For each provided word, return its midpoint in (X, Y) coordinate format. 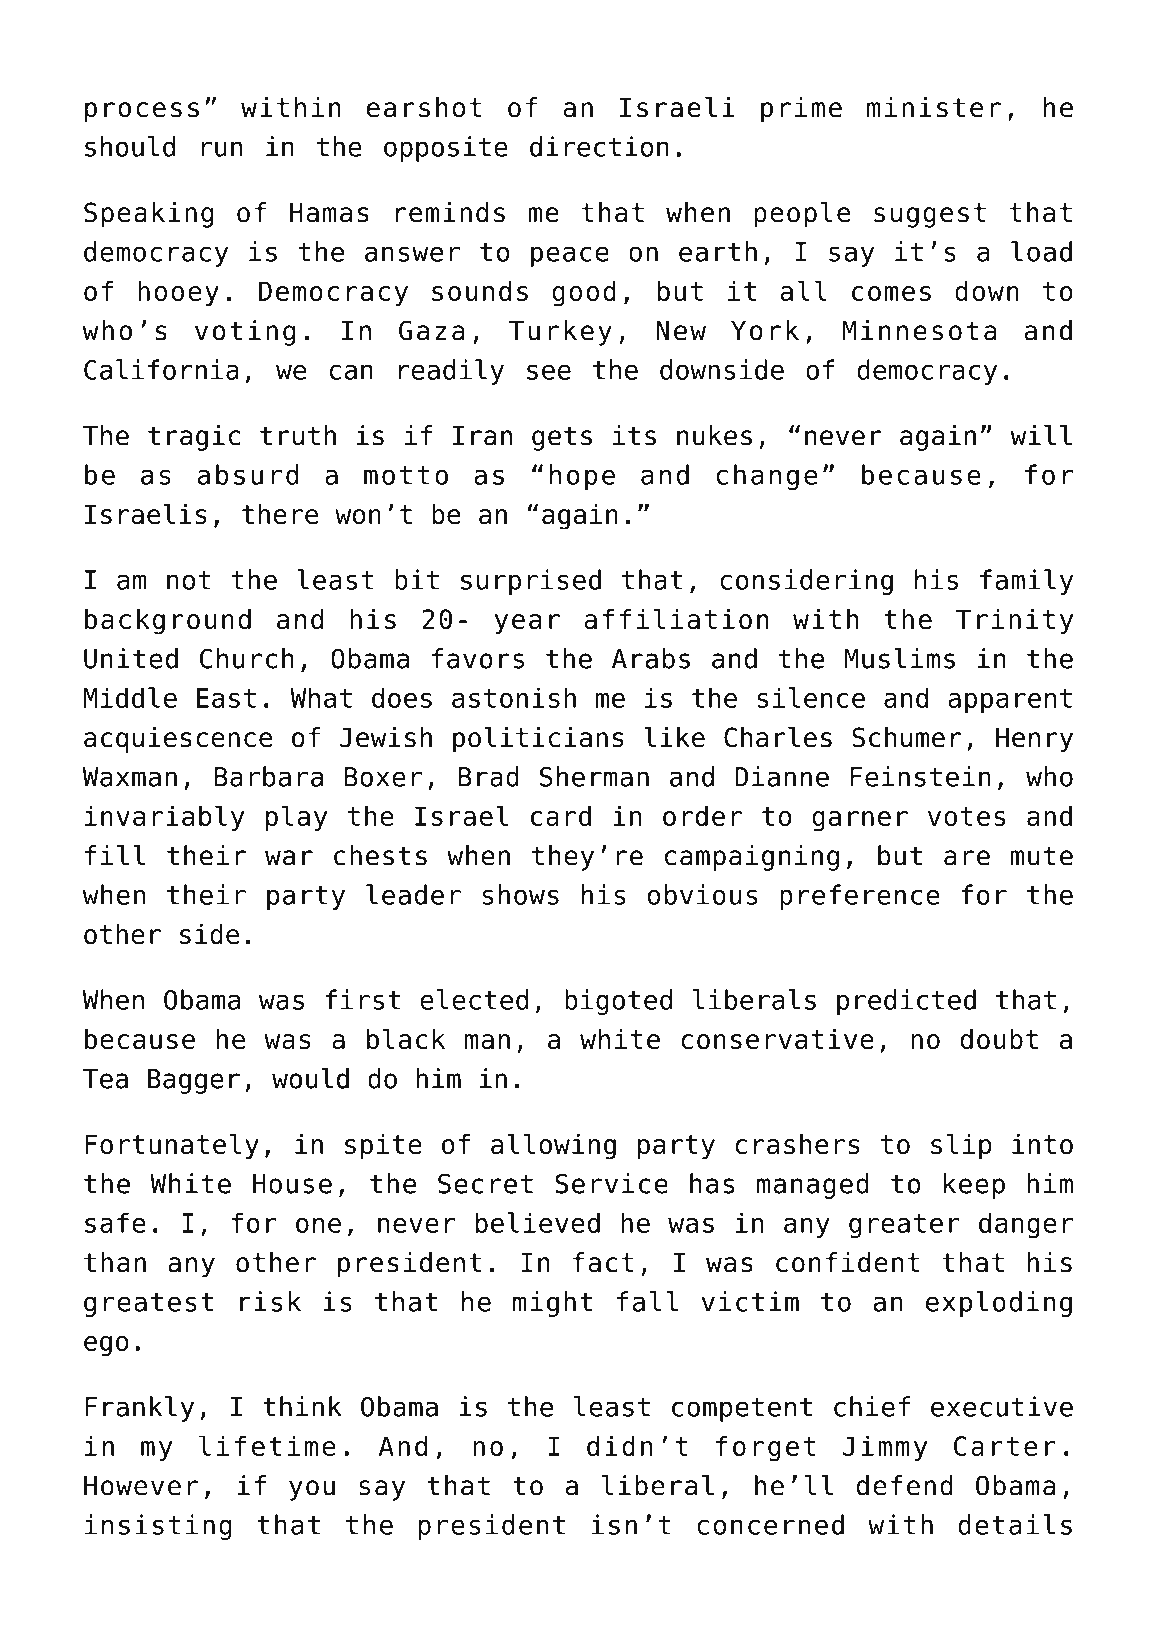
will (1041, 435)
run (221, 149)
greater (904, 1226)
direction (599, 146)
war (289, 858)
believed (537, 1222)
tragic (194, 438)
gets (562, 438)
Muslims (899, 658)
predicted (906, 1002)
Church (247, 658)
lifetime (267, 1445)
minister (934, 107)
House (292, 1184)
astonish (514, 697)
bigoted (618, 1002)
